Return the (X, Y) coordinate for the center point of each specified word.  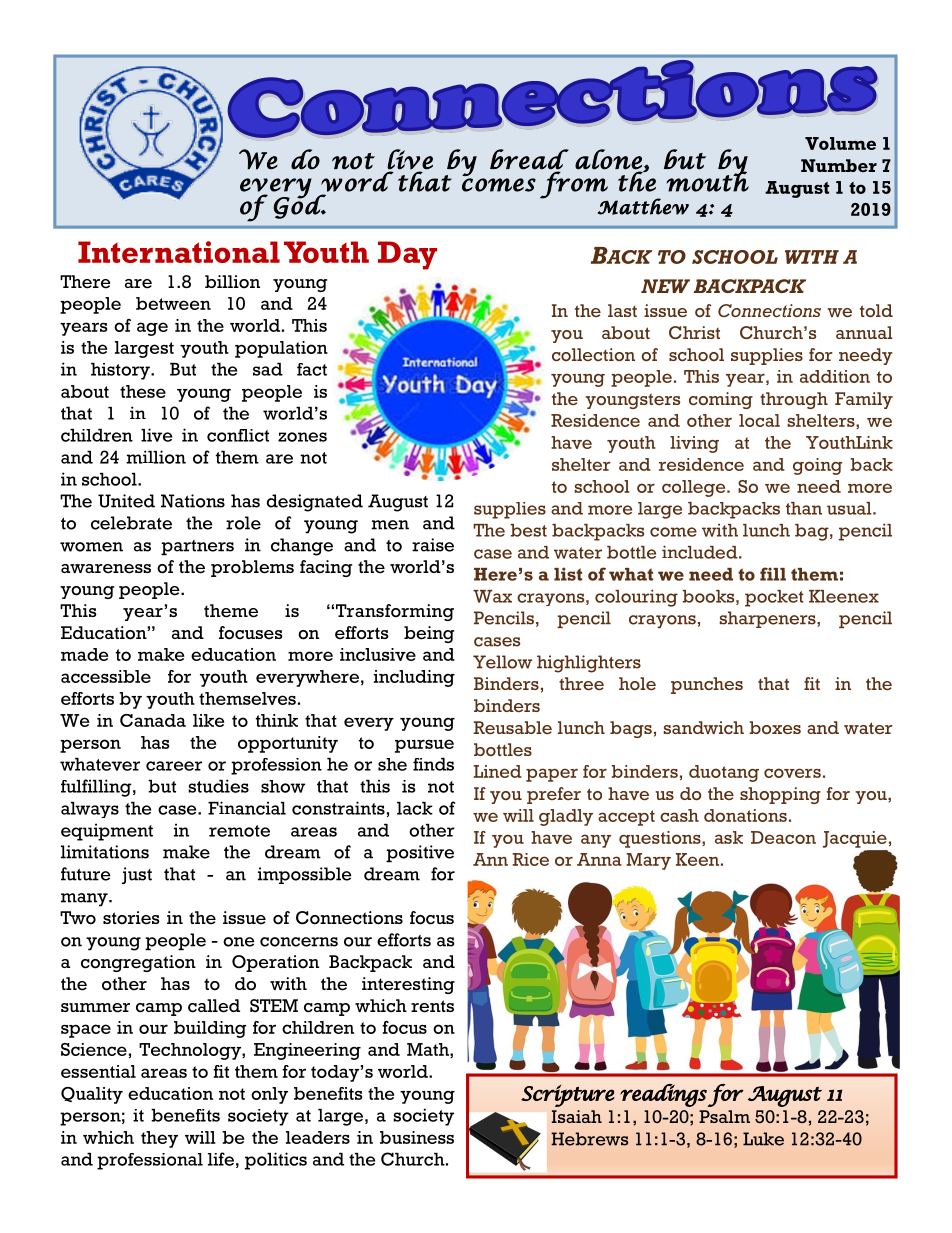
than (804, 508)
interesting (408, 985)
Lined (498, 771)
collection (593, 354)
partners (197, 548)
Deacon (783, 837)
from (574, 185)
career (174, 766)
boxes (775, 727)
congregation (138, 963)
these (143, 391)
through (794, 400)
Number (839, 165)
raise (433, 545)
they (159, 1139)
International (179, 252)
